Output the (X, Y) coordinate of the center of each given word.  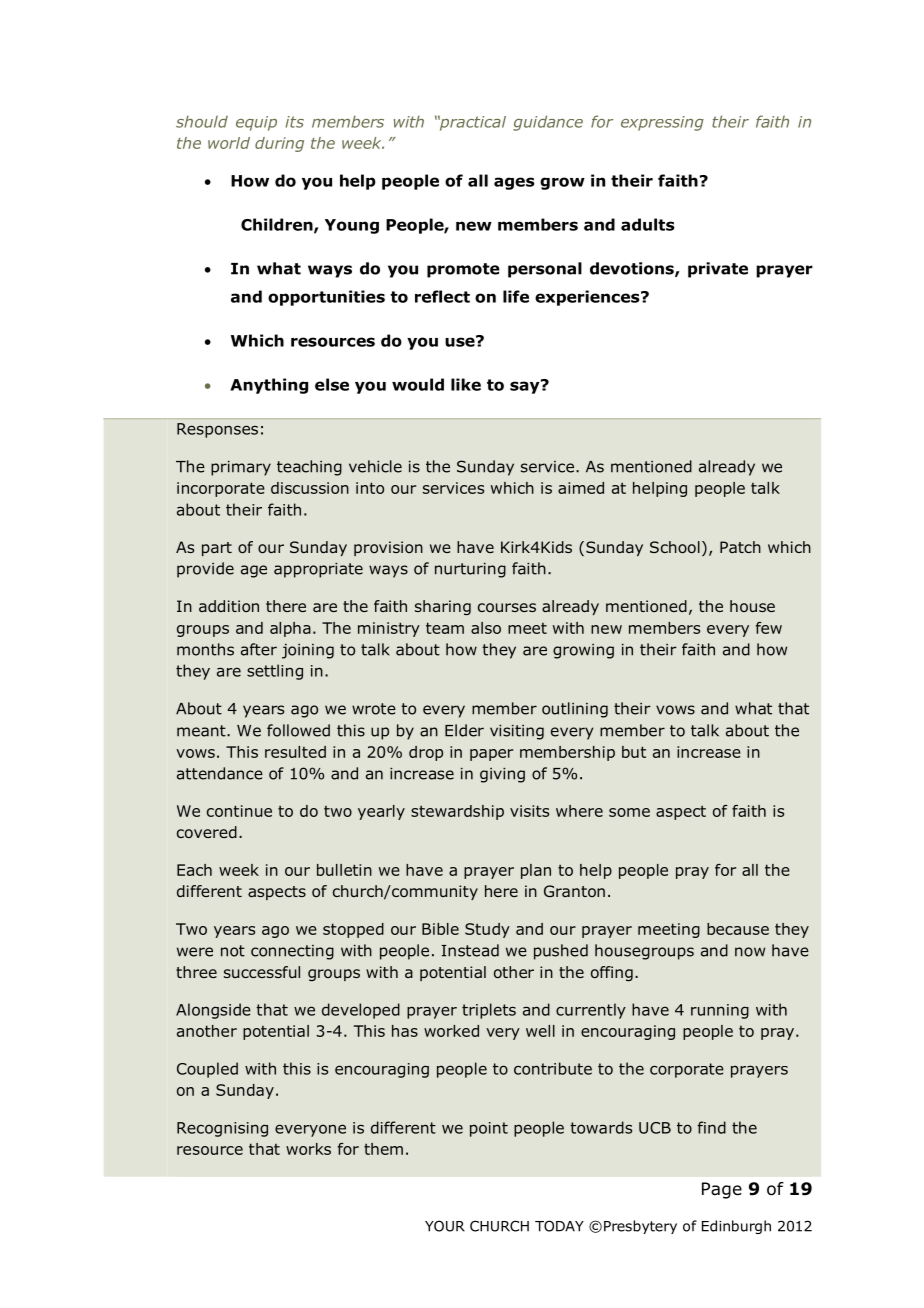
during (279, 144)
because (738, 929)
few (769, 628)
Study (487, 930)
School (675, 547)
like (466, 384)
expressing (662, 123)
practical (472, 123)
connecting (292, 952)
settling (275, 672)
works (308, 1149)
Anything (269, 386)
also (486, 628)
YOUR (445, 1226)
